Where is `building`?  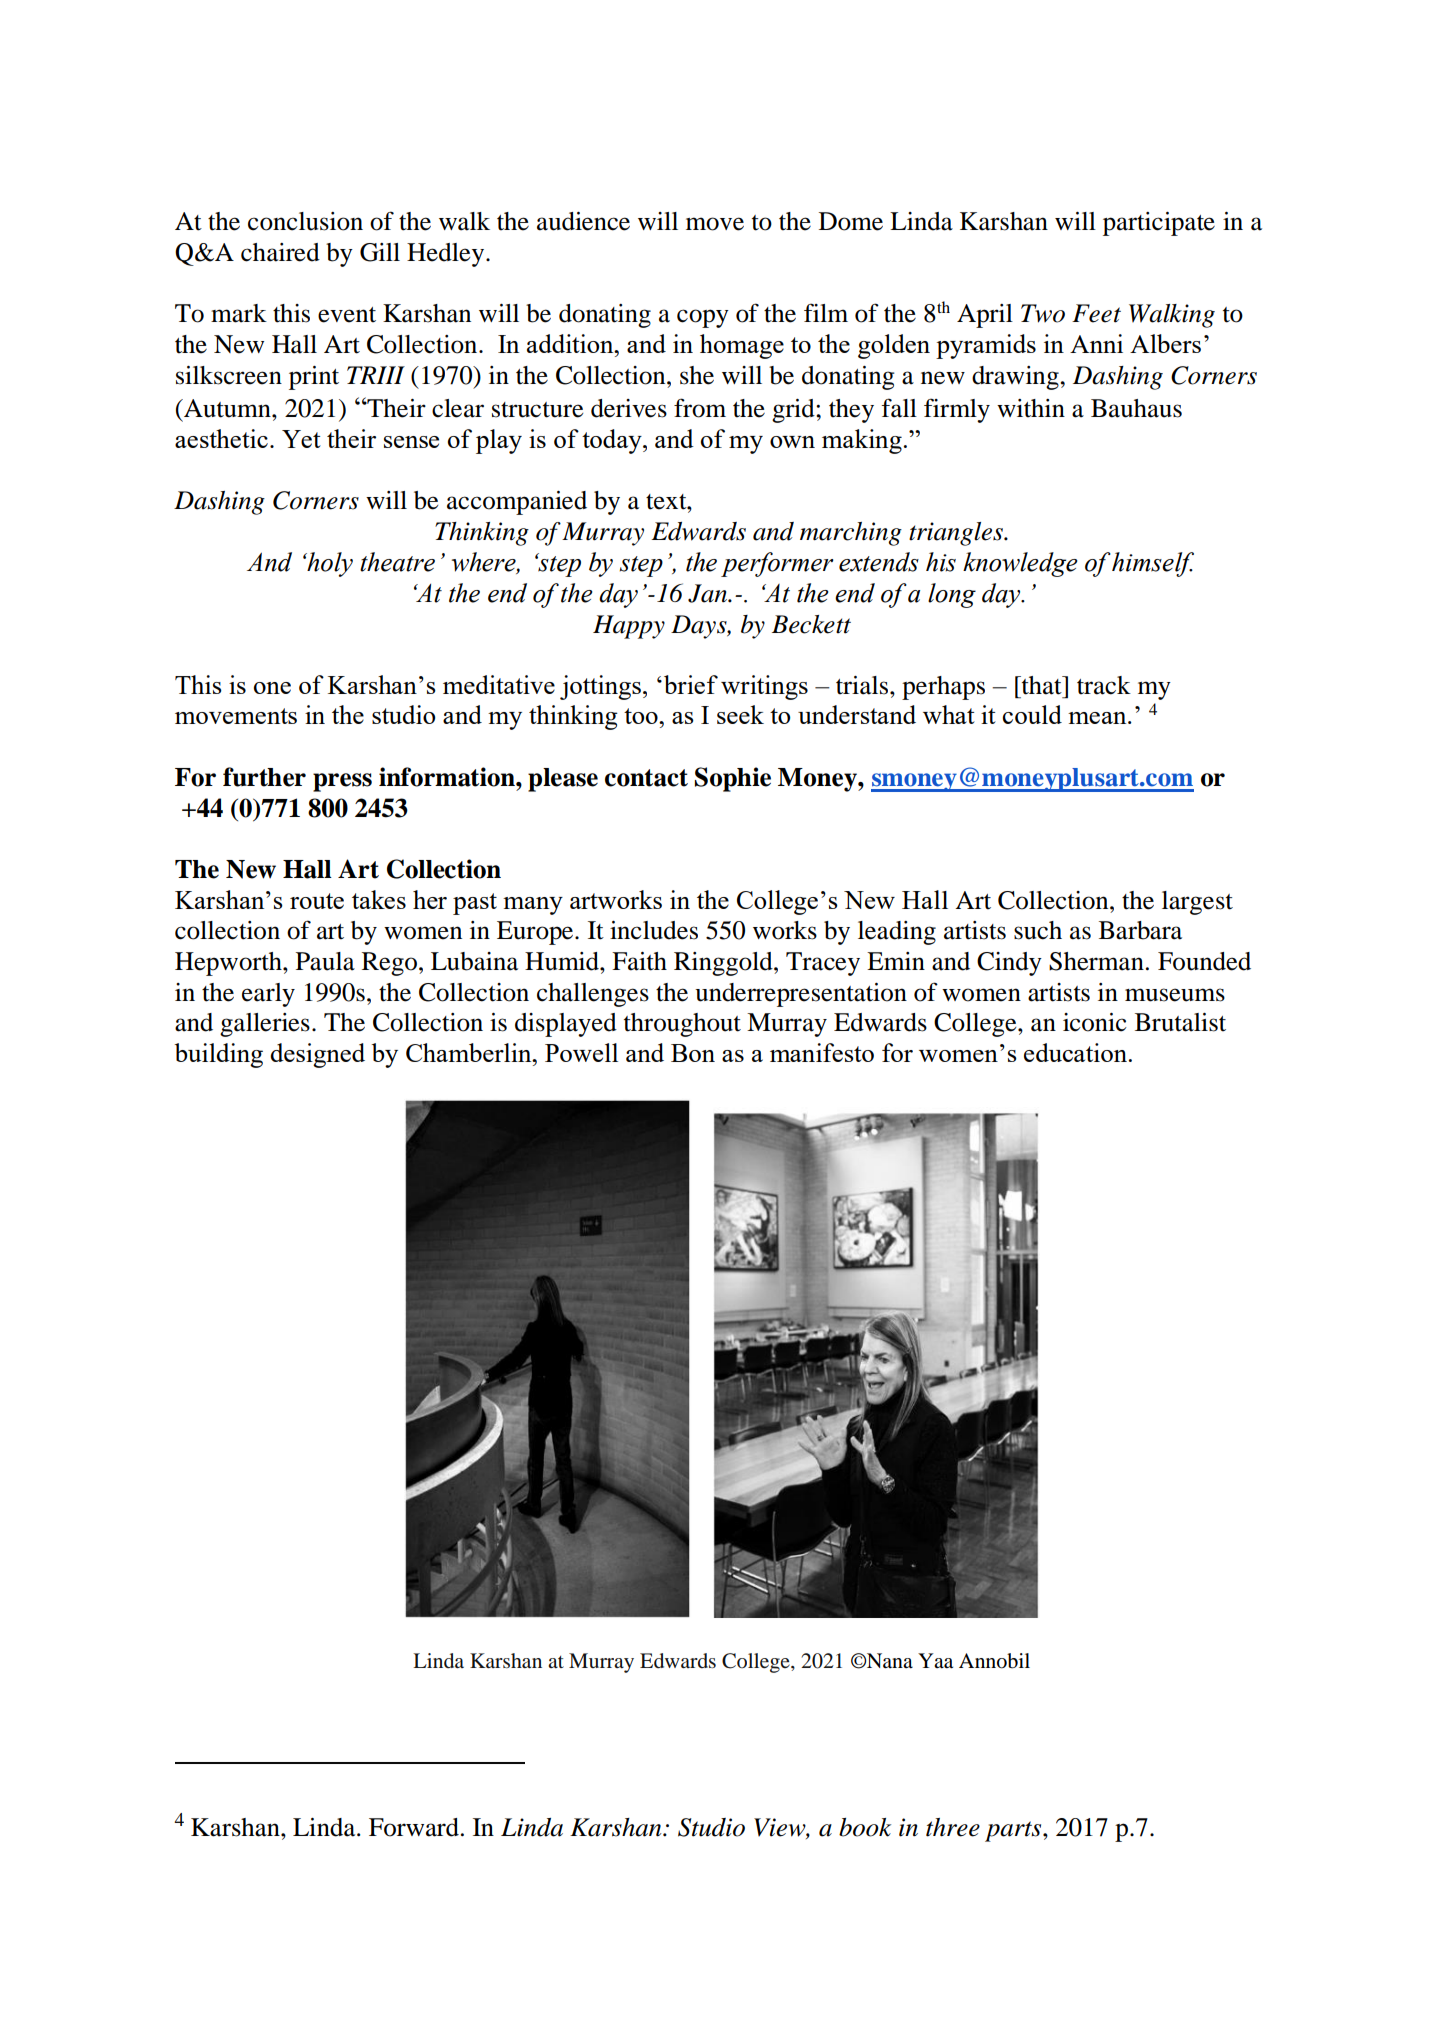 building is located at coordinates (219, 1055).
